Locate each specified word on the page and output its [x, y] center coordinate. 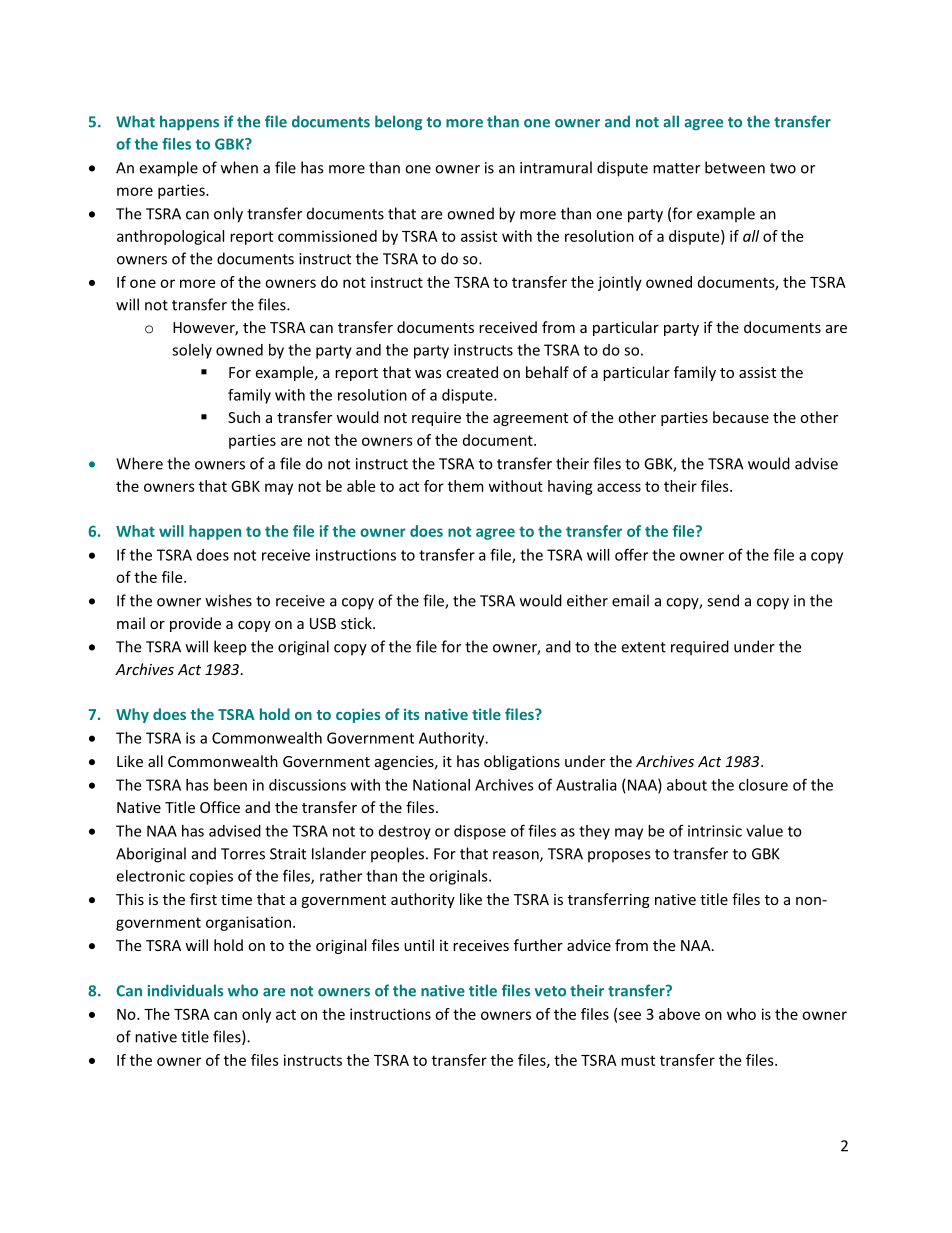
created [472, 372]
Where [139, 463]
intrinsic [715, 831]
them [466, 486]
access [619, 487]
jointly [620, 283]
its [411, 714]
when [239, 167]
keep [230, 648]
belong [398, 122]
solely [192, 351]
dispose [480, 832]
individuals [185, 990]
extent [643, 647]
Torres [243, 854]
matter [676, 168]
